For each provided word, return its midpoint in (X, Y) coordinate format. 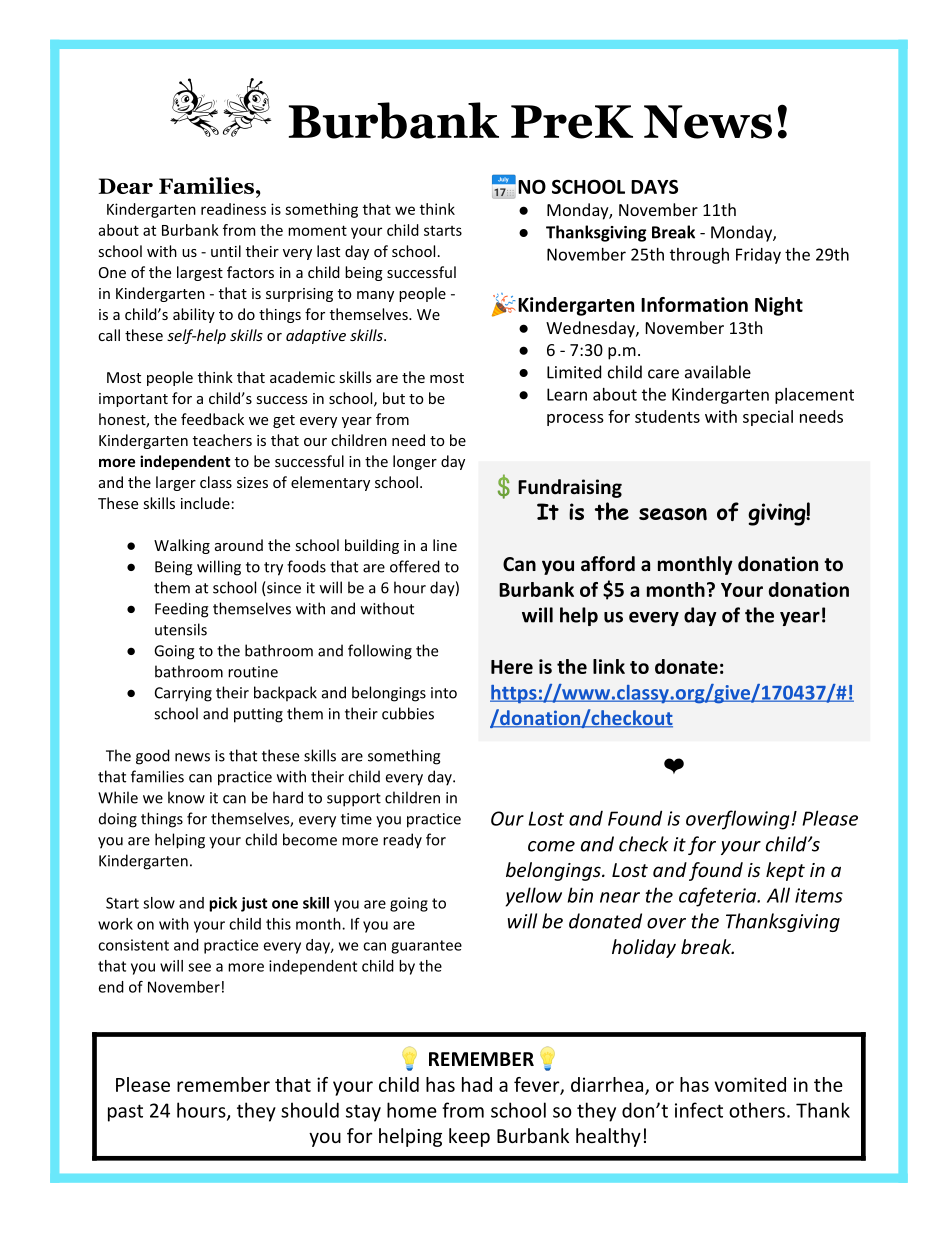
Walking (182, 546)
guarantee (426, 947)
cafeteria (719, 897)
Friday (758, 256)
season (673, 514)
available (718, 372)
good (153, 757)
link (609, 666)
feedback (212, 419)
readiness (233, 209)
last (328, 251)
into (444, 693)
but (394, 398)
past (125, 1113)
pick (223, 904)
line (445, 545)
